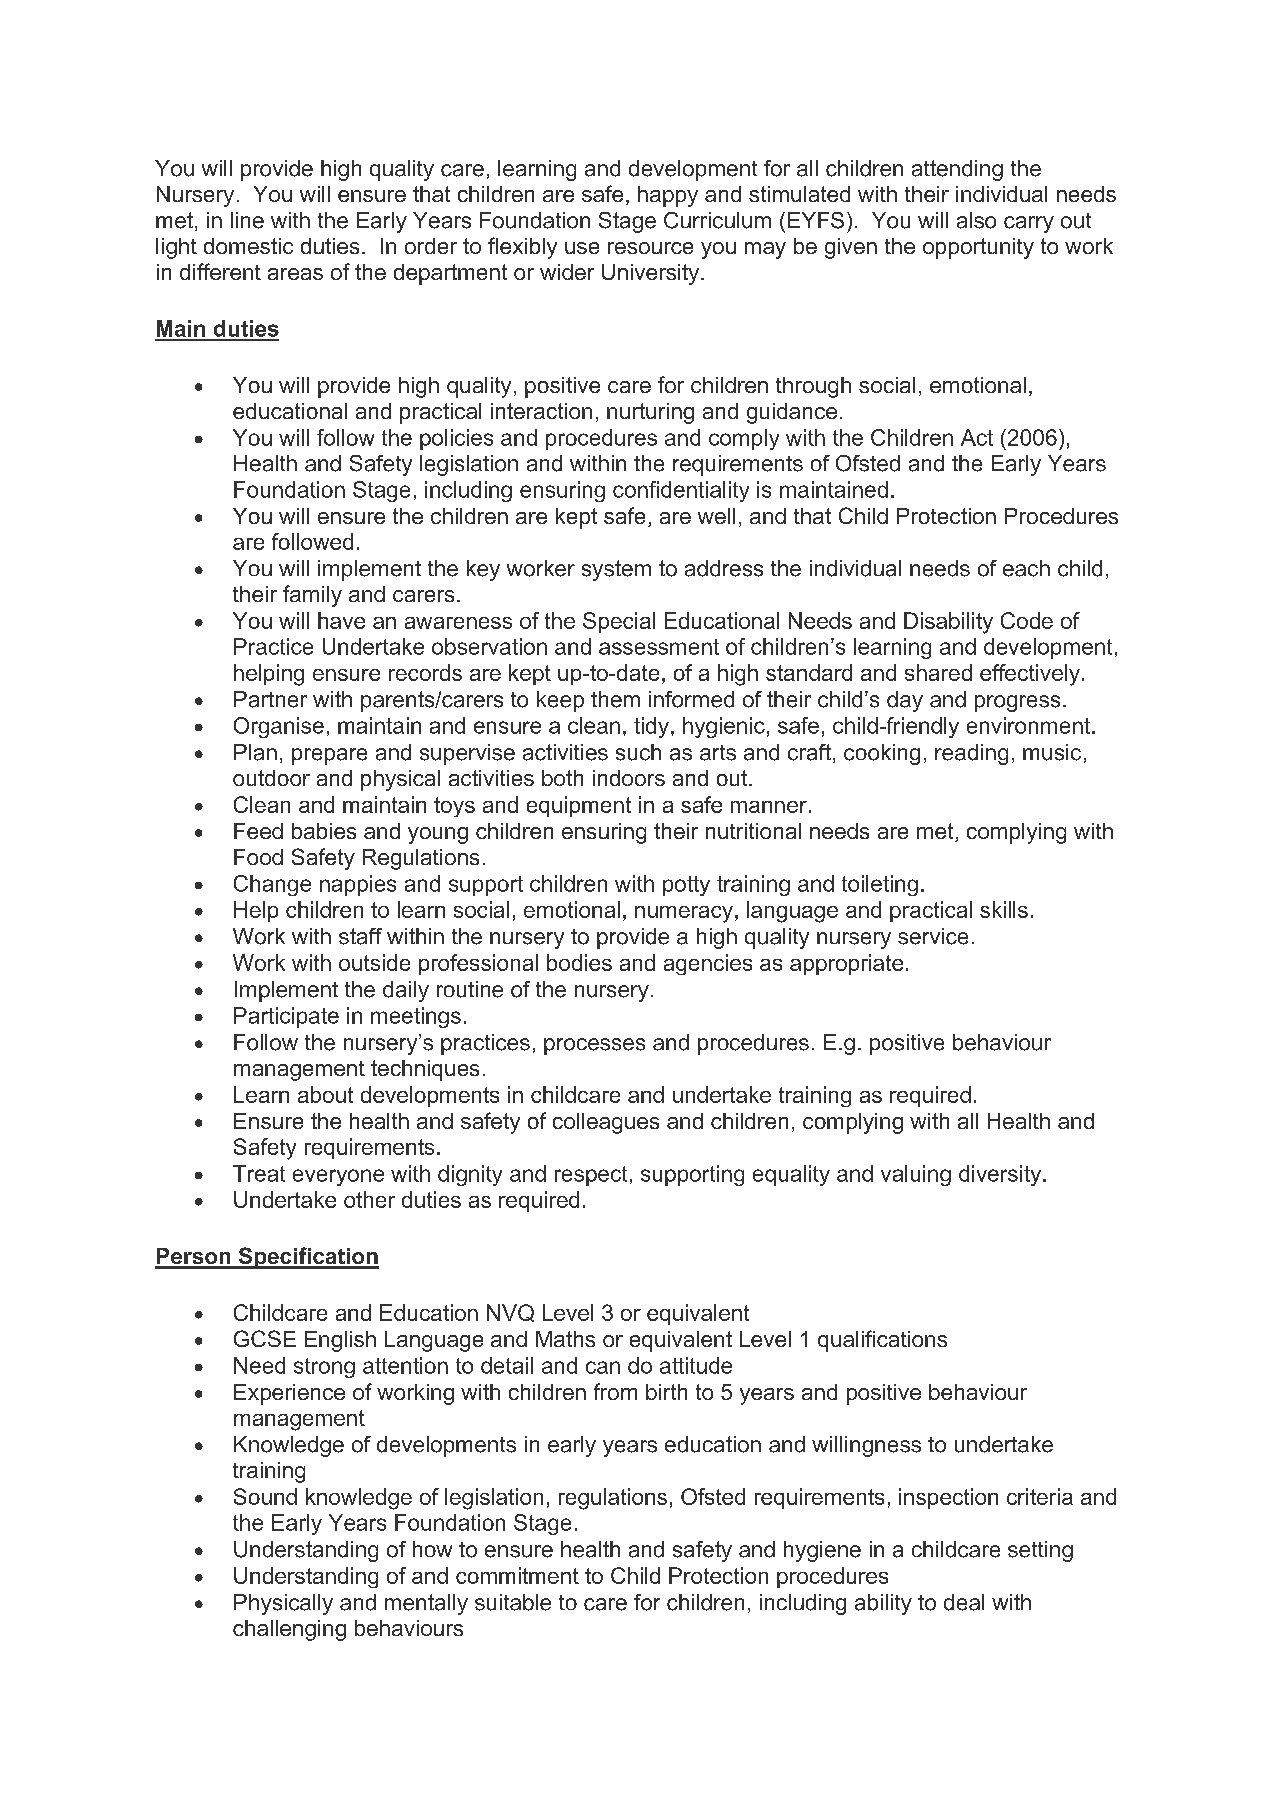 The width and height of the image is (1282, 1813). What do you see at coordinates (517, 1575) in the image?
I see `commitment` at bounding box center [517, 1575].
